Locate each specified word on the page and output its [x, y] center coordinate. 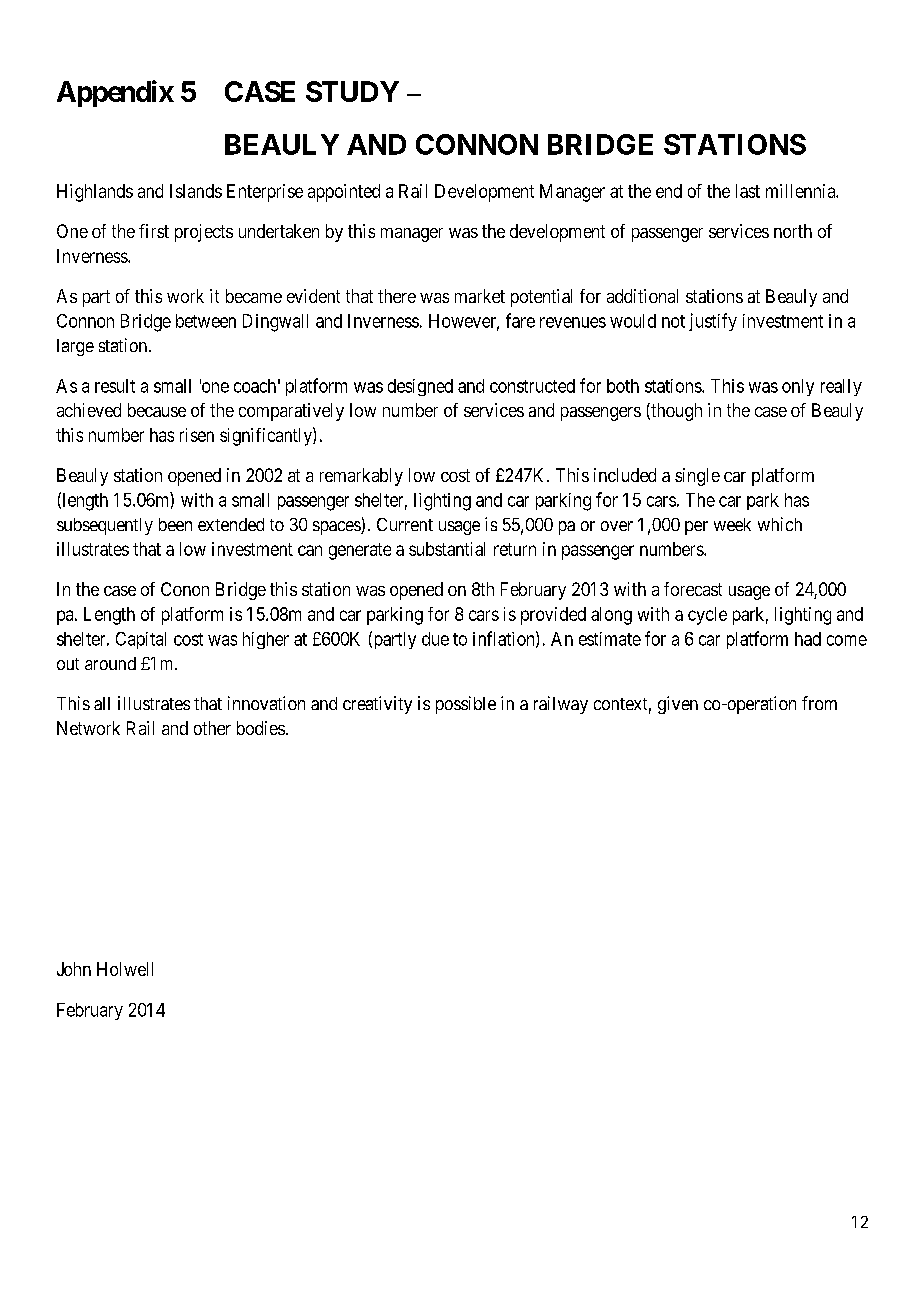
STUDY [352, 91]
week [732, 524]
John [74, 969]
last [748, 191]
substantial [447, 549]
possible [466, 705]
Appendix [115, 93]
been [175, 524]
